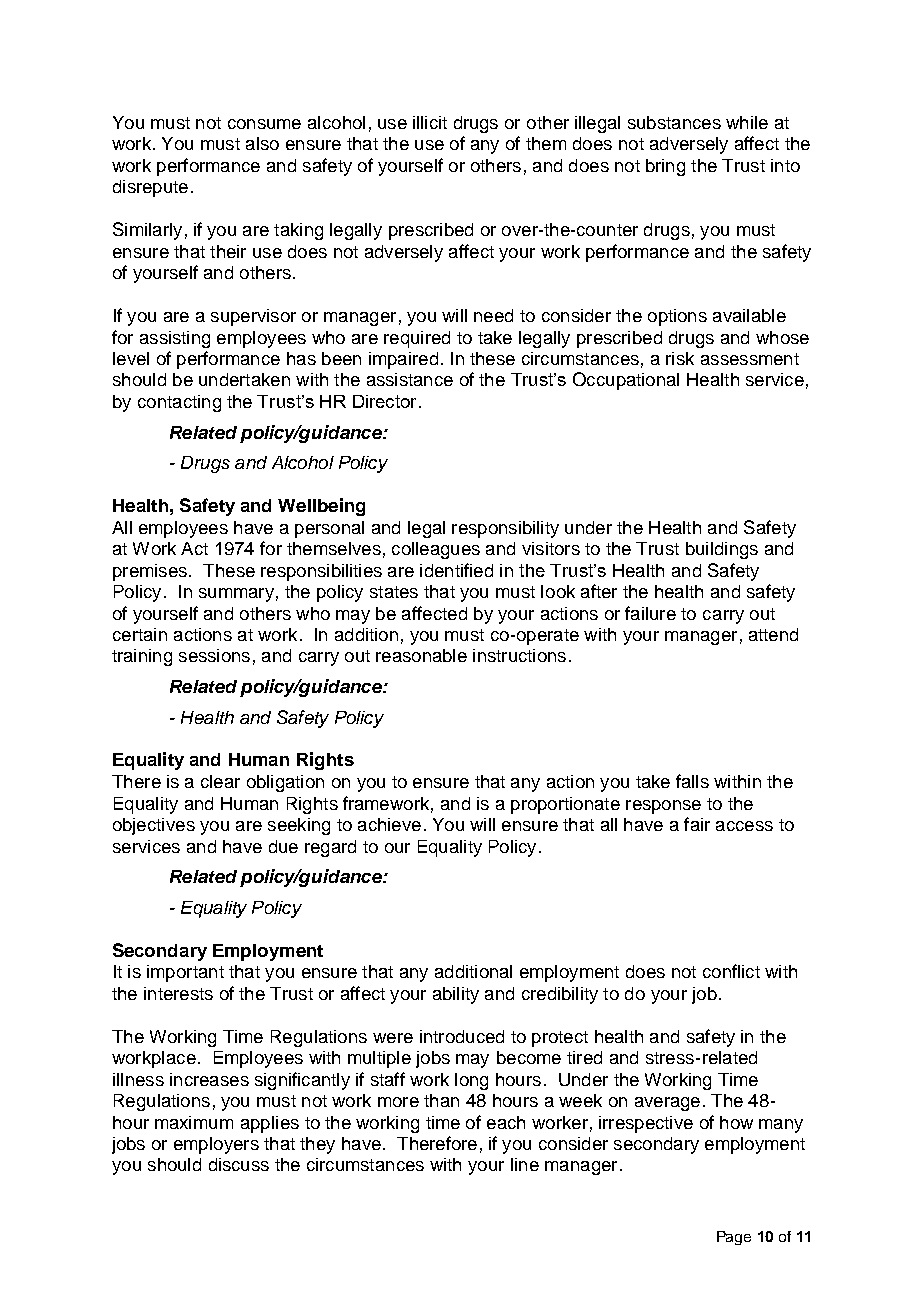 The width and height of the page is (924, 1308). I want to click on Page, so click(734, 1238).
